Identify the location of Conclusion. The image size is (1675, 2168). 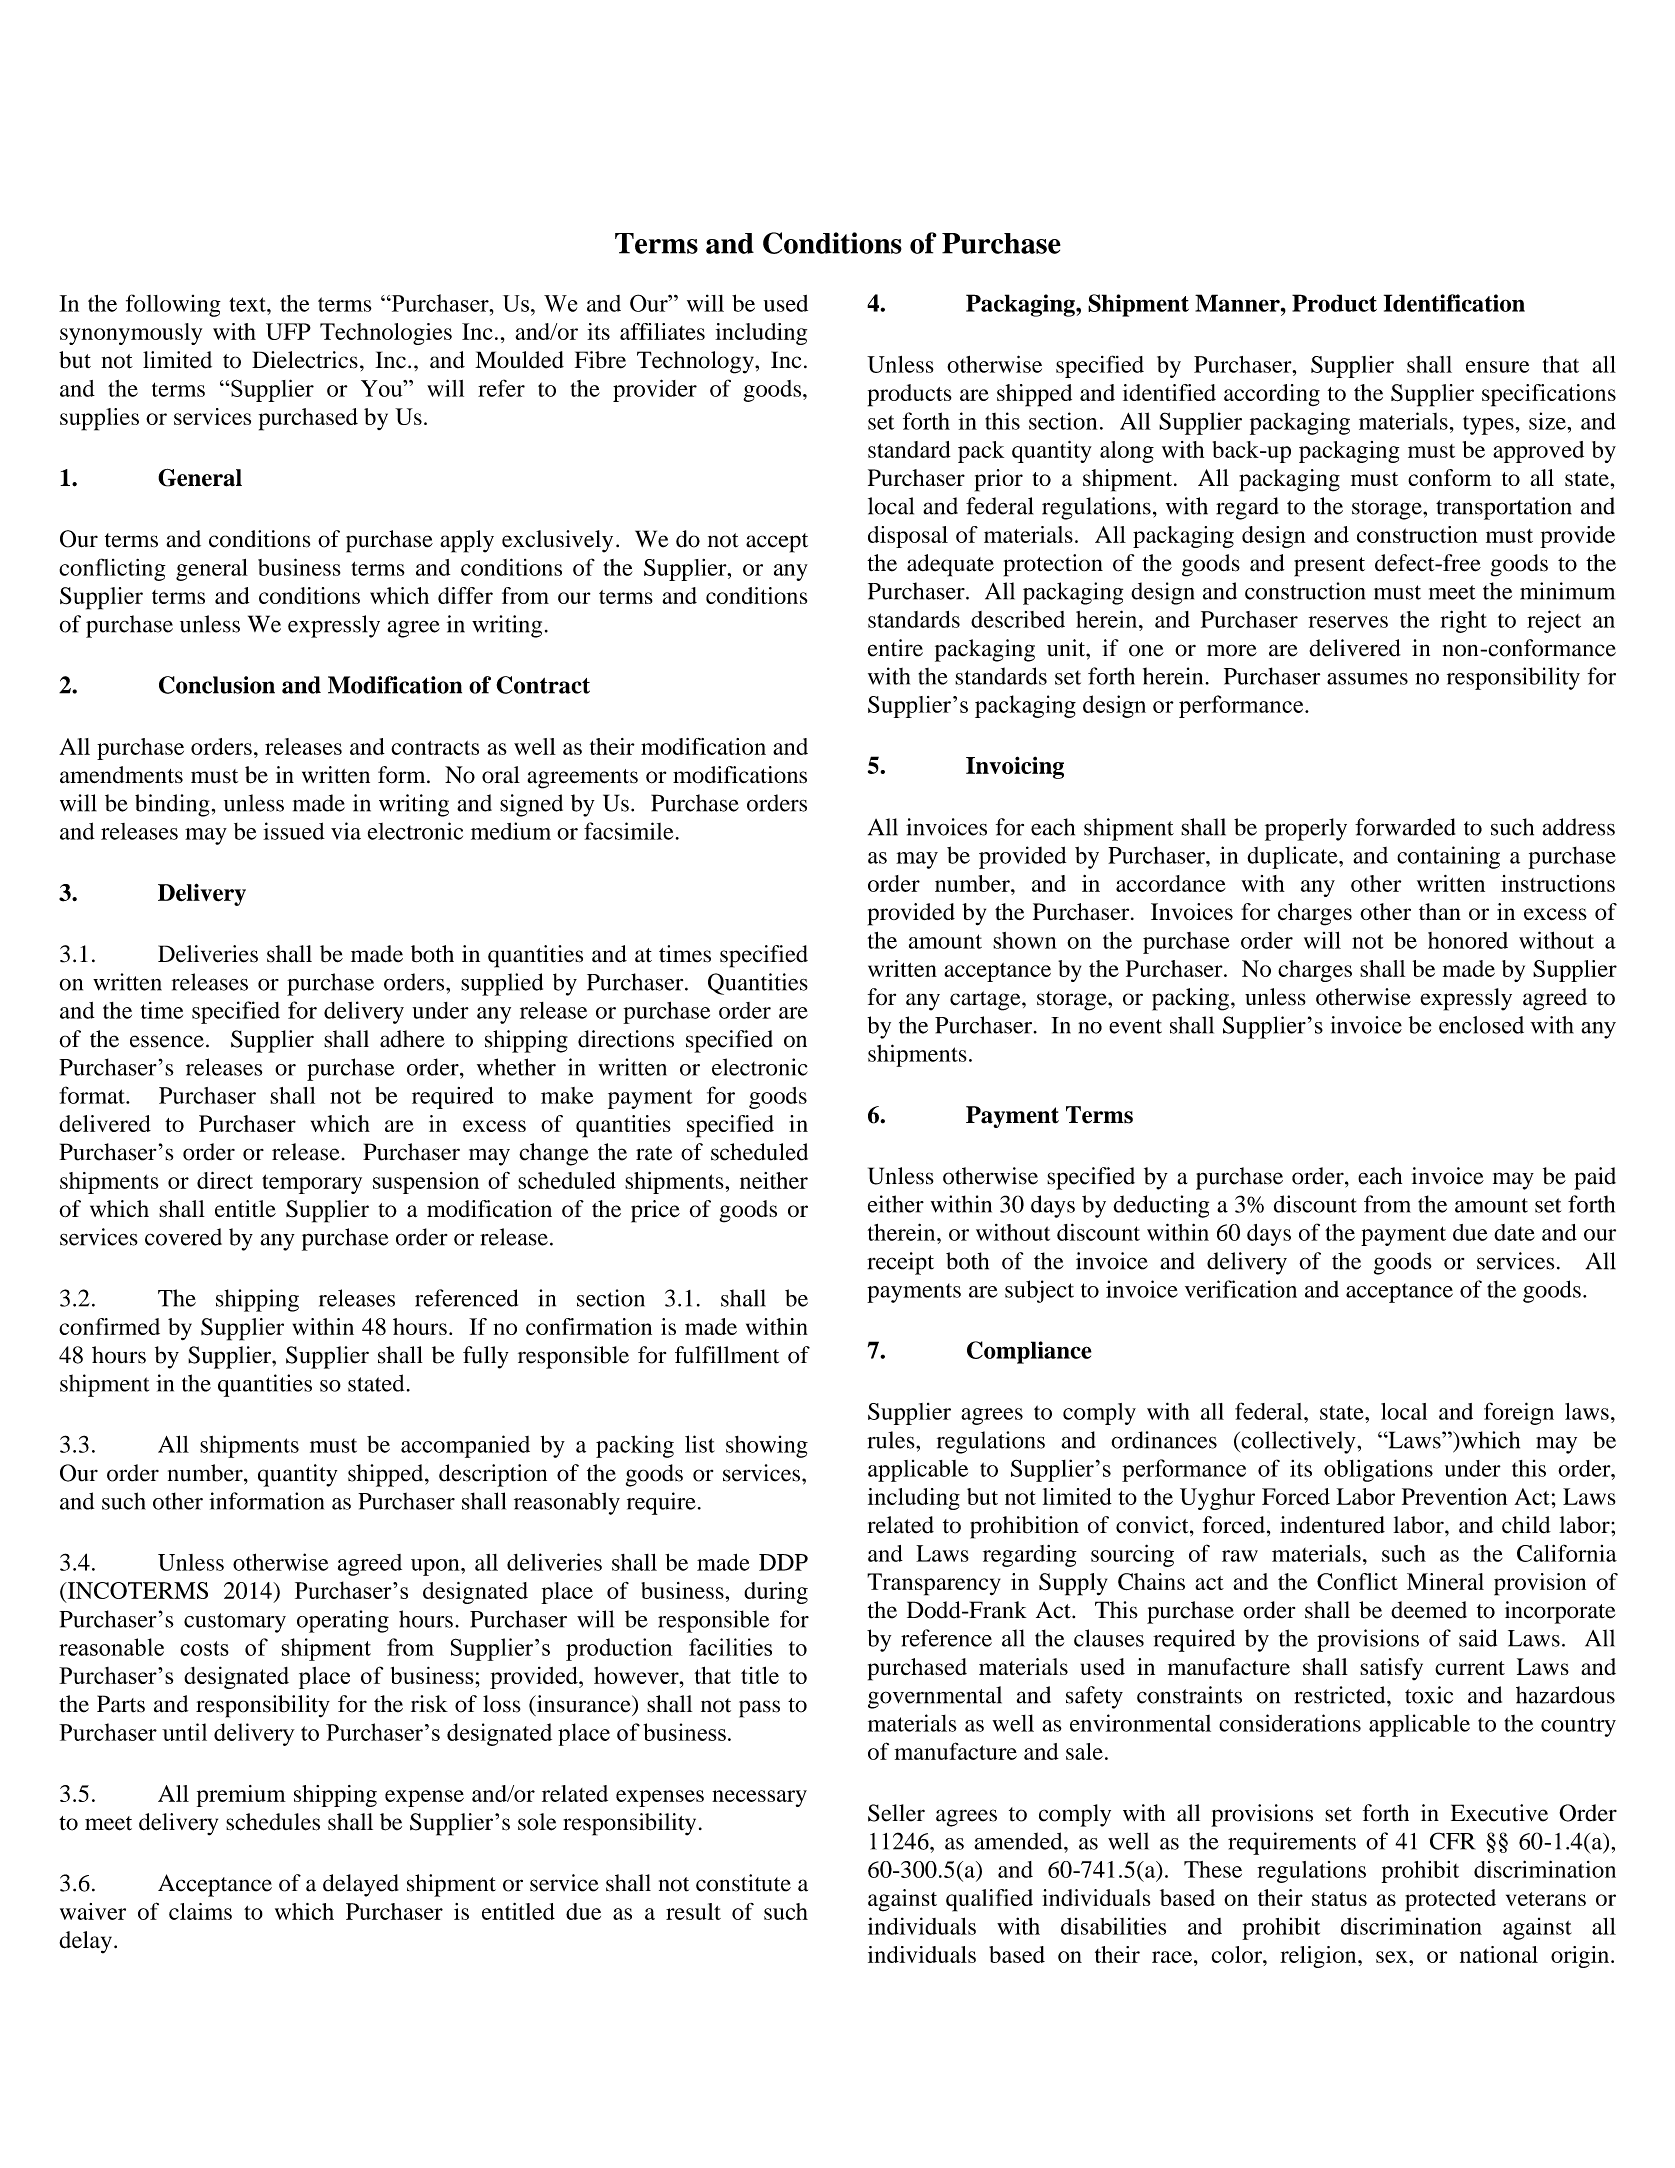
(217, 685).
